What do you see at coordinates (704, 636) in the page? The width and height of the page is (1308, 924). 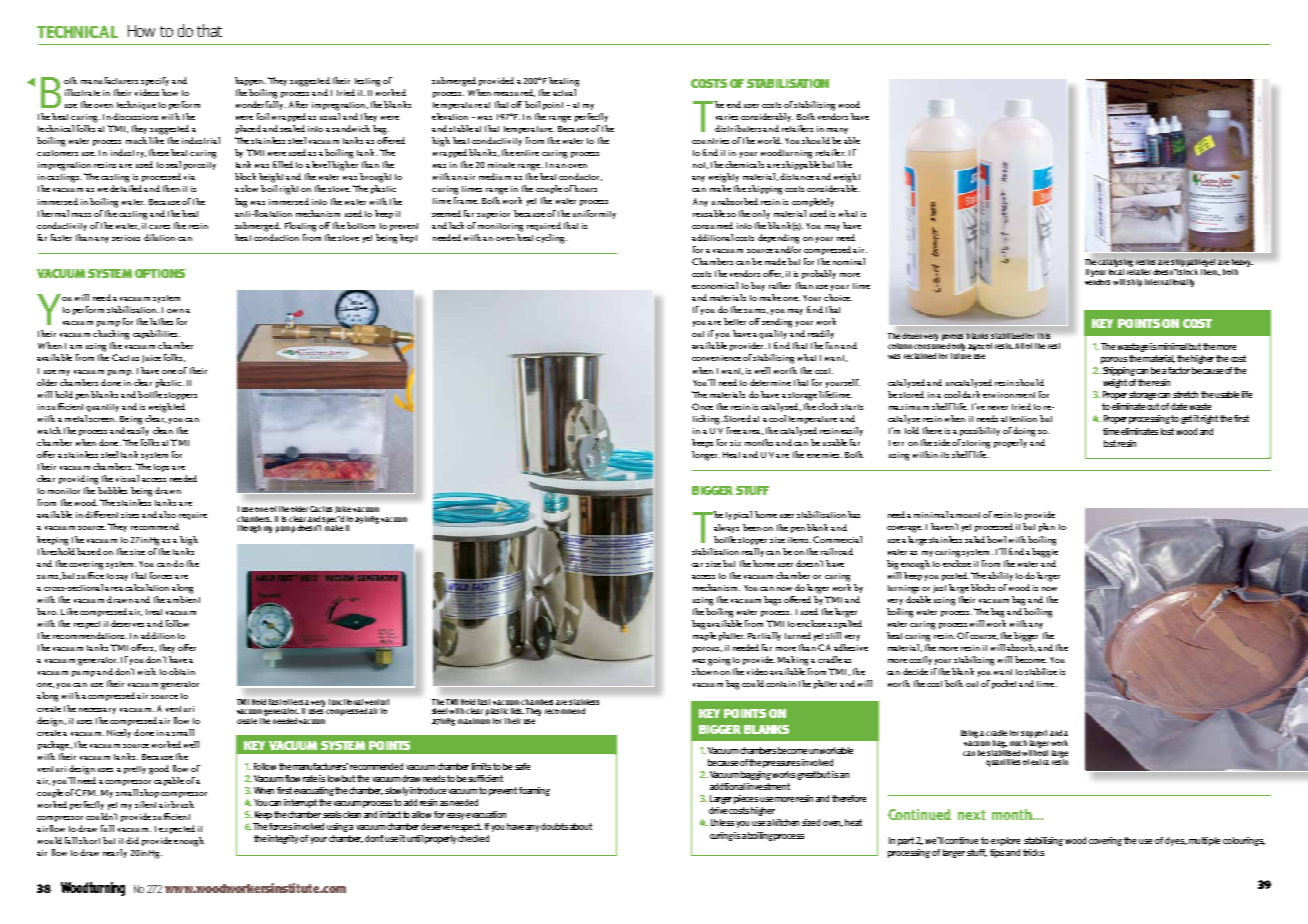 I see `maple` at bounding box center [704, 636].
